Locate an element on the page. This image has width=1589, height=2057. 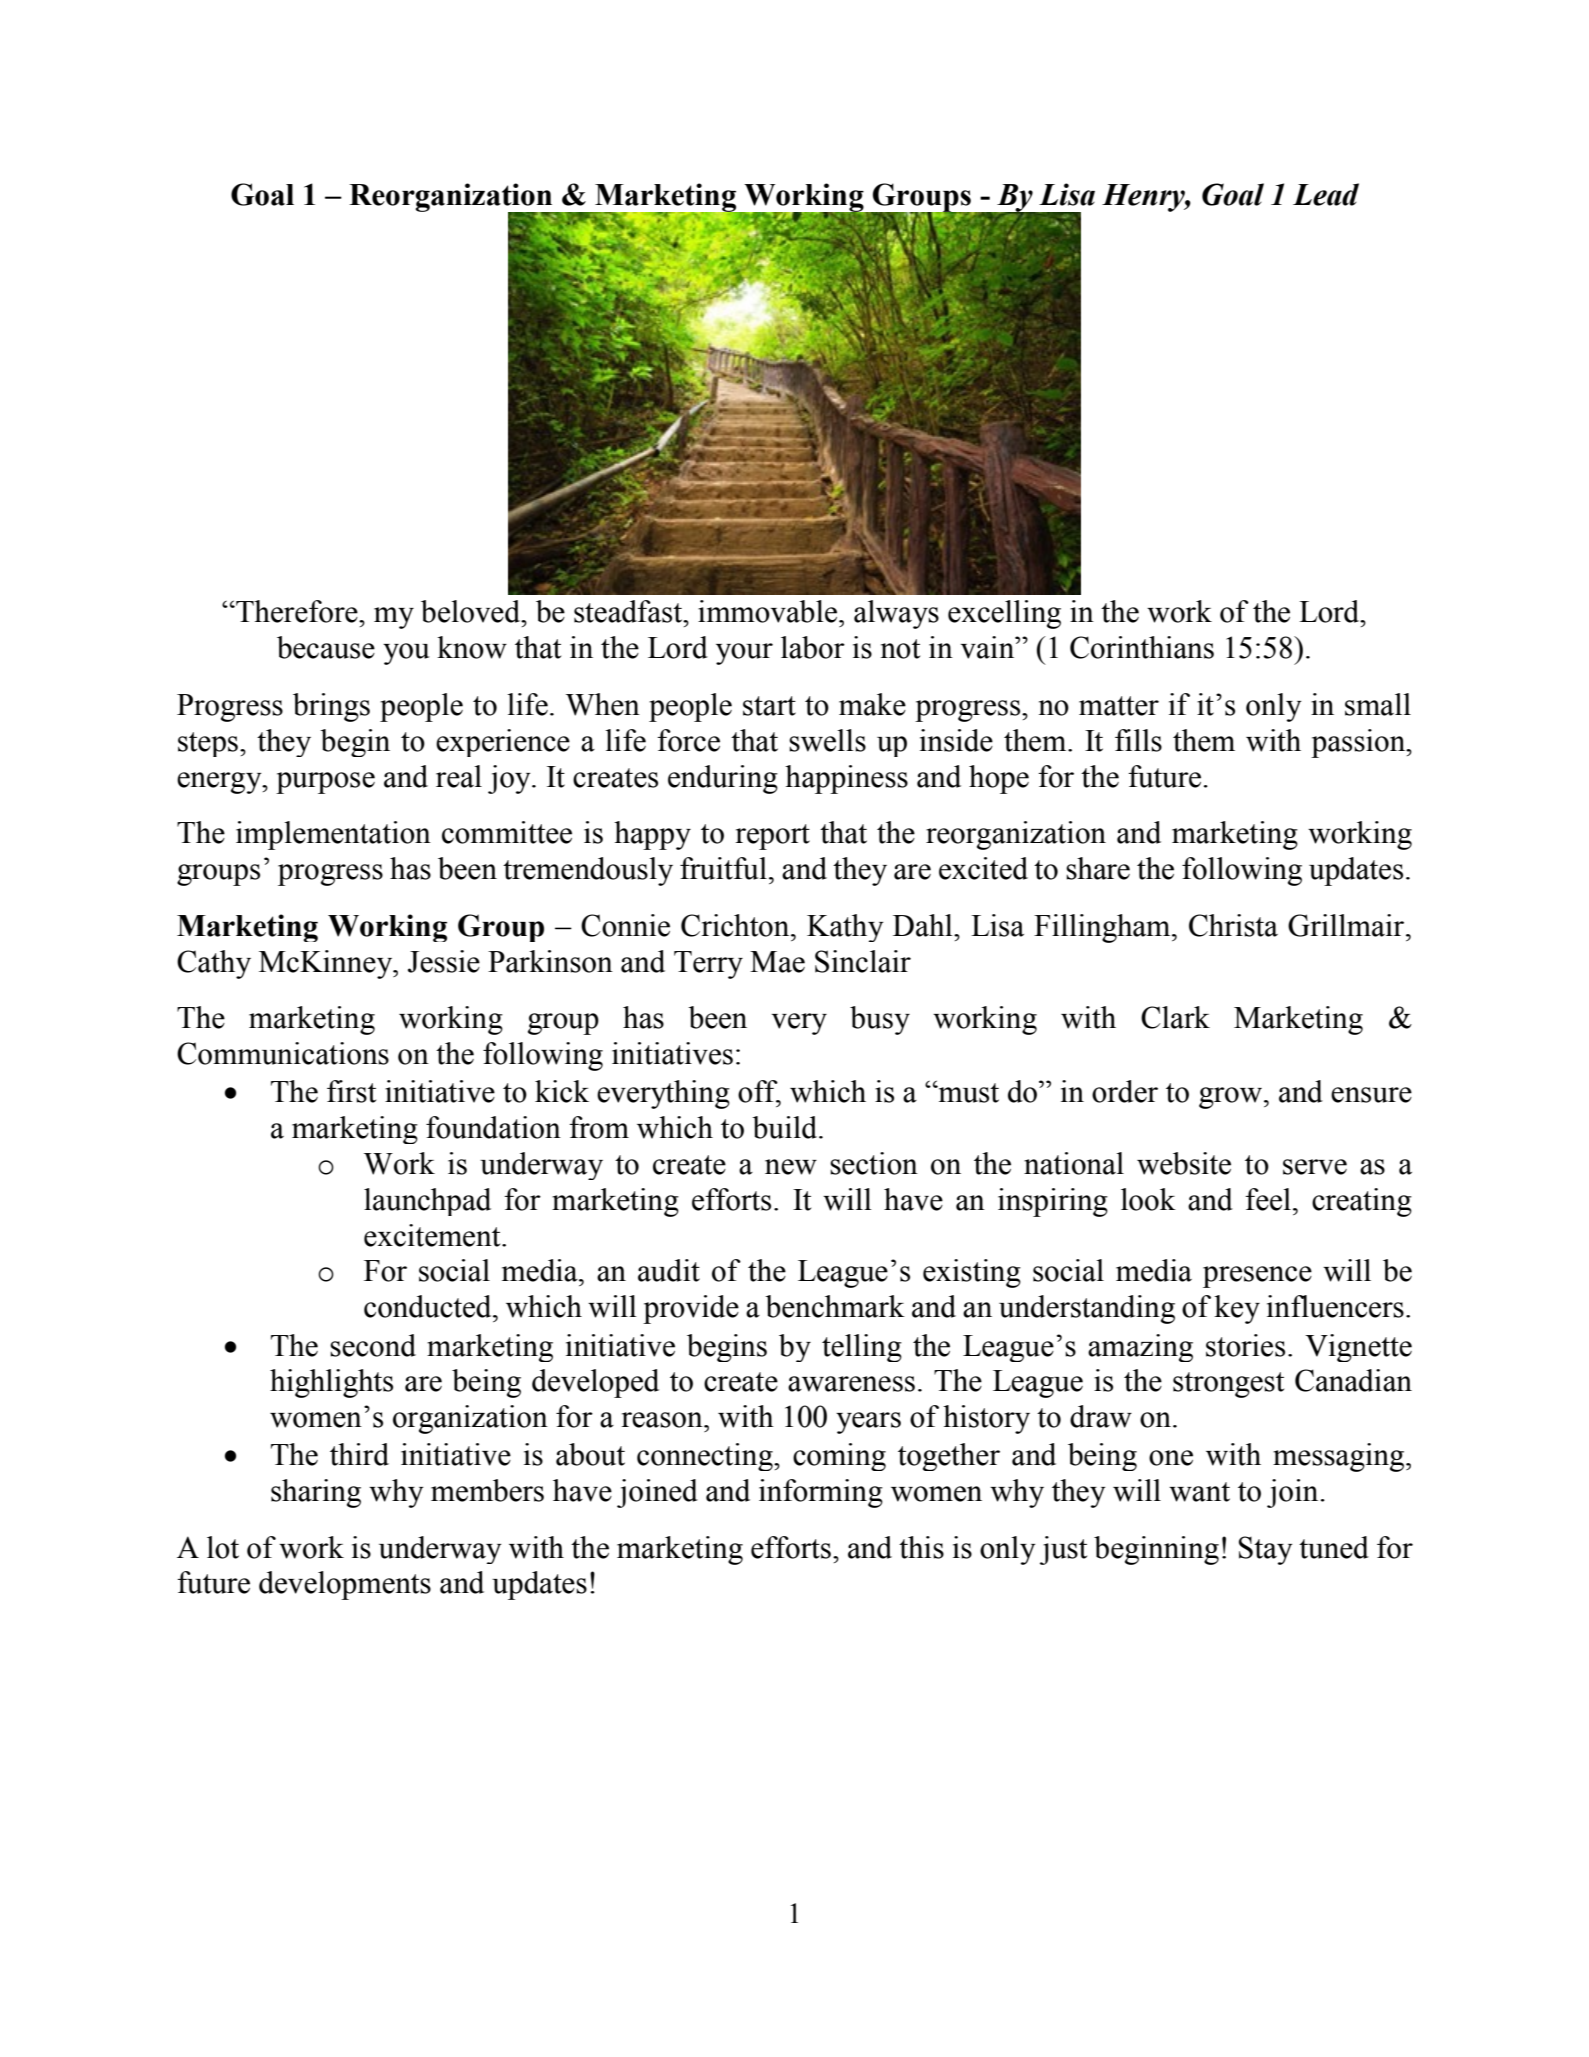
Corinthians is located at coordinates (1142, 647).
